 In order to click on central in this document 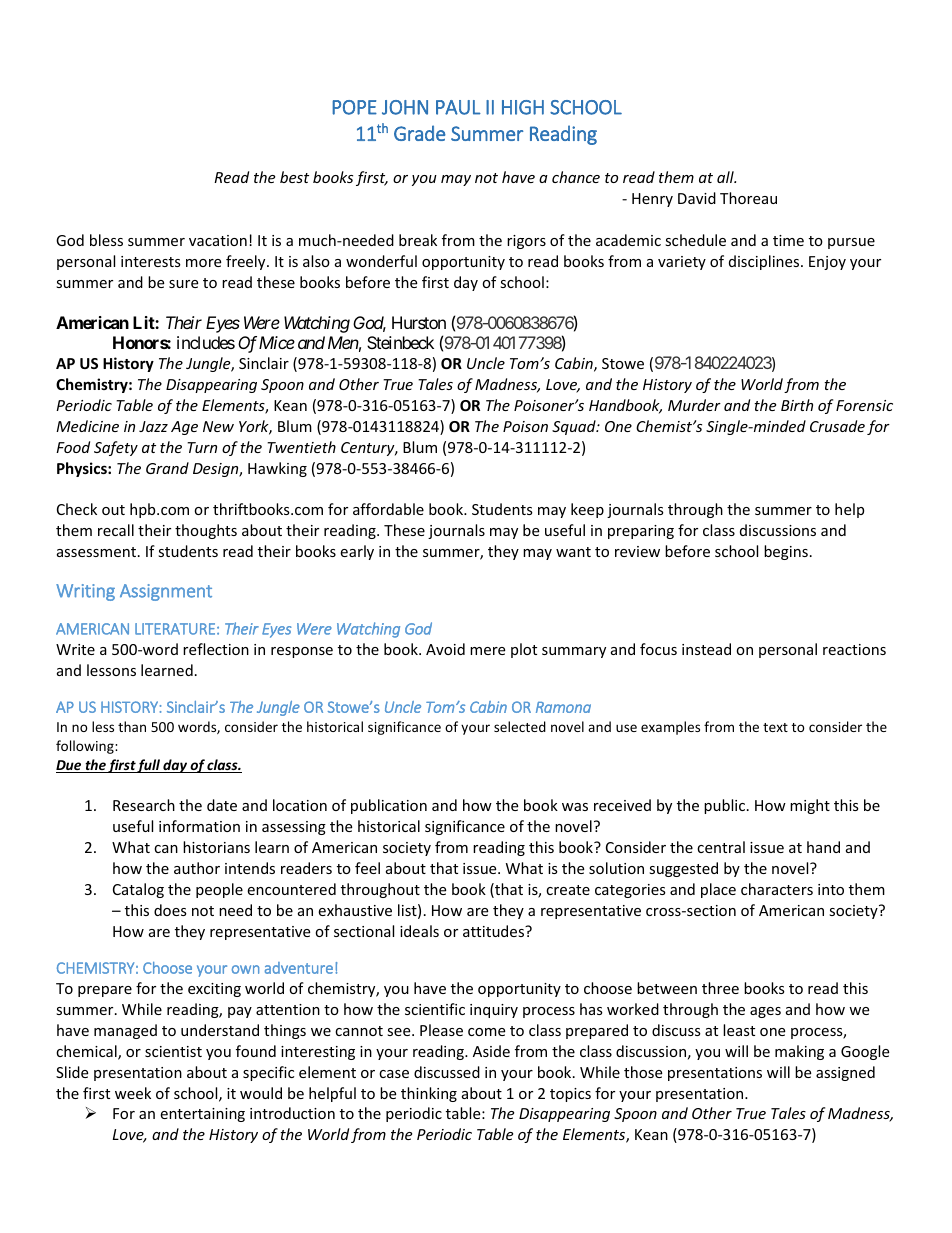, I will do `click(721, 847)`.
